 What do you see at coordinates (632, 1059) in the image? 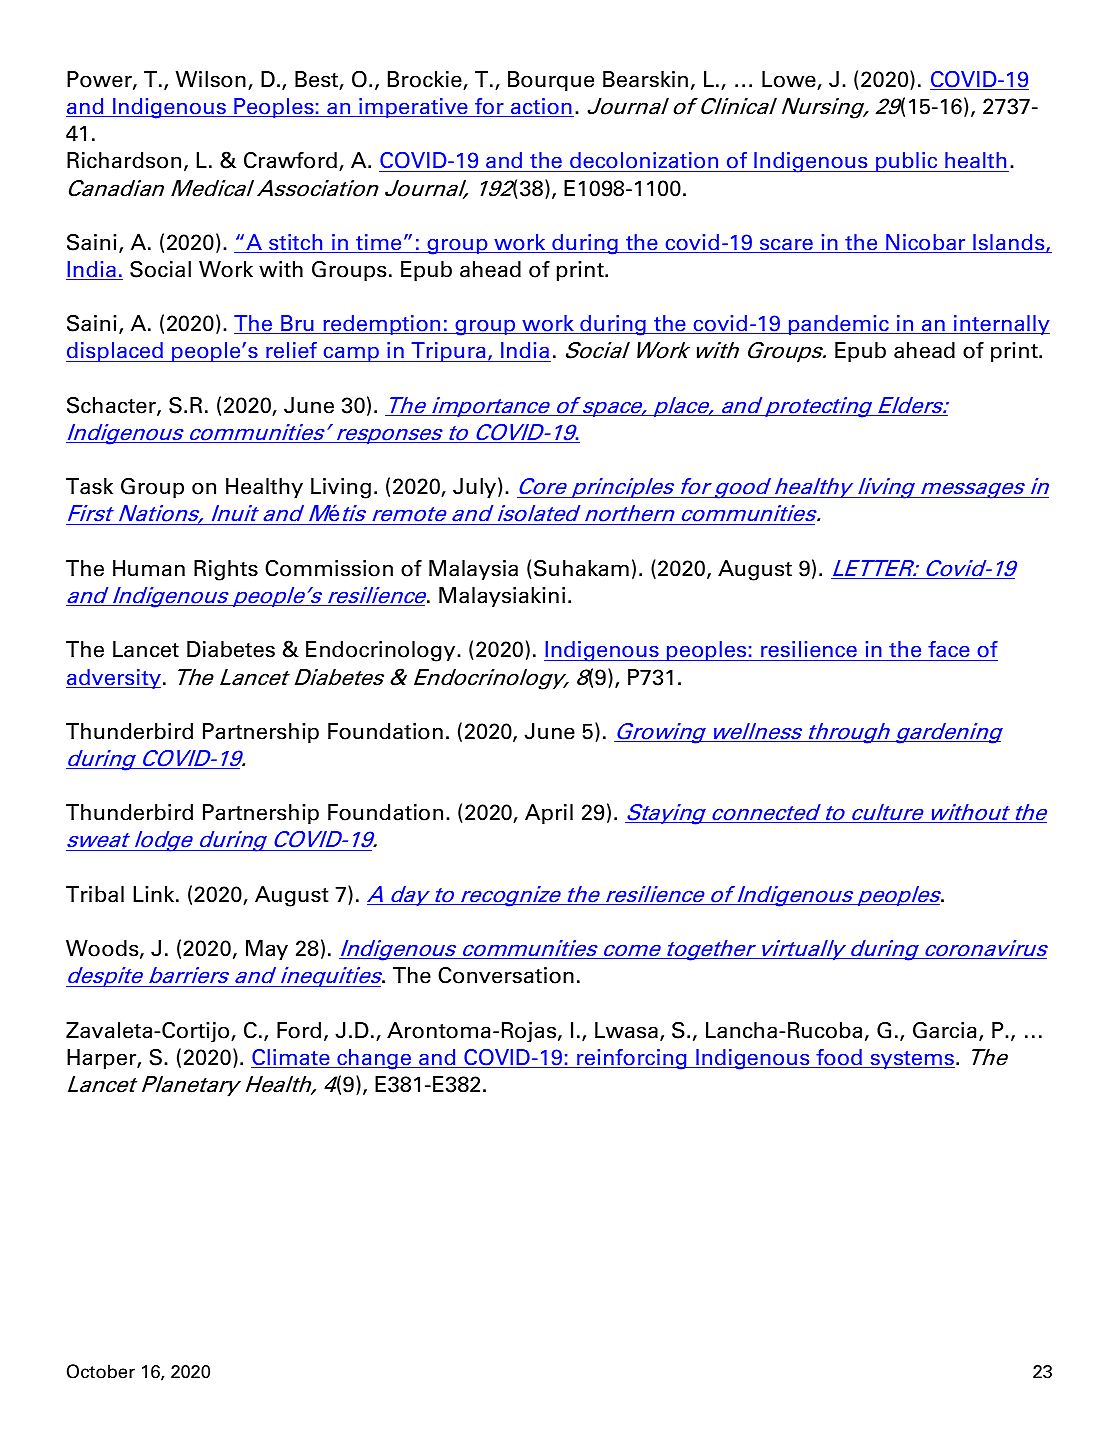
I see `reinforcing` at bounding box center [632, 1059].
